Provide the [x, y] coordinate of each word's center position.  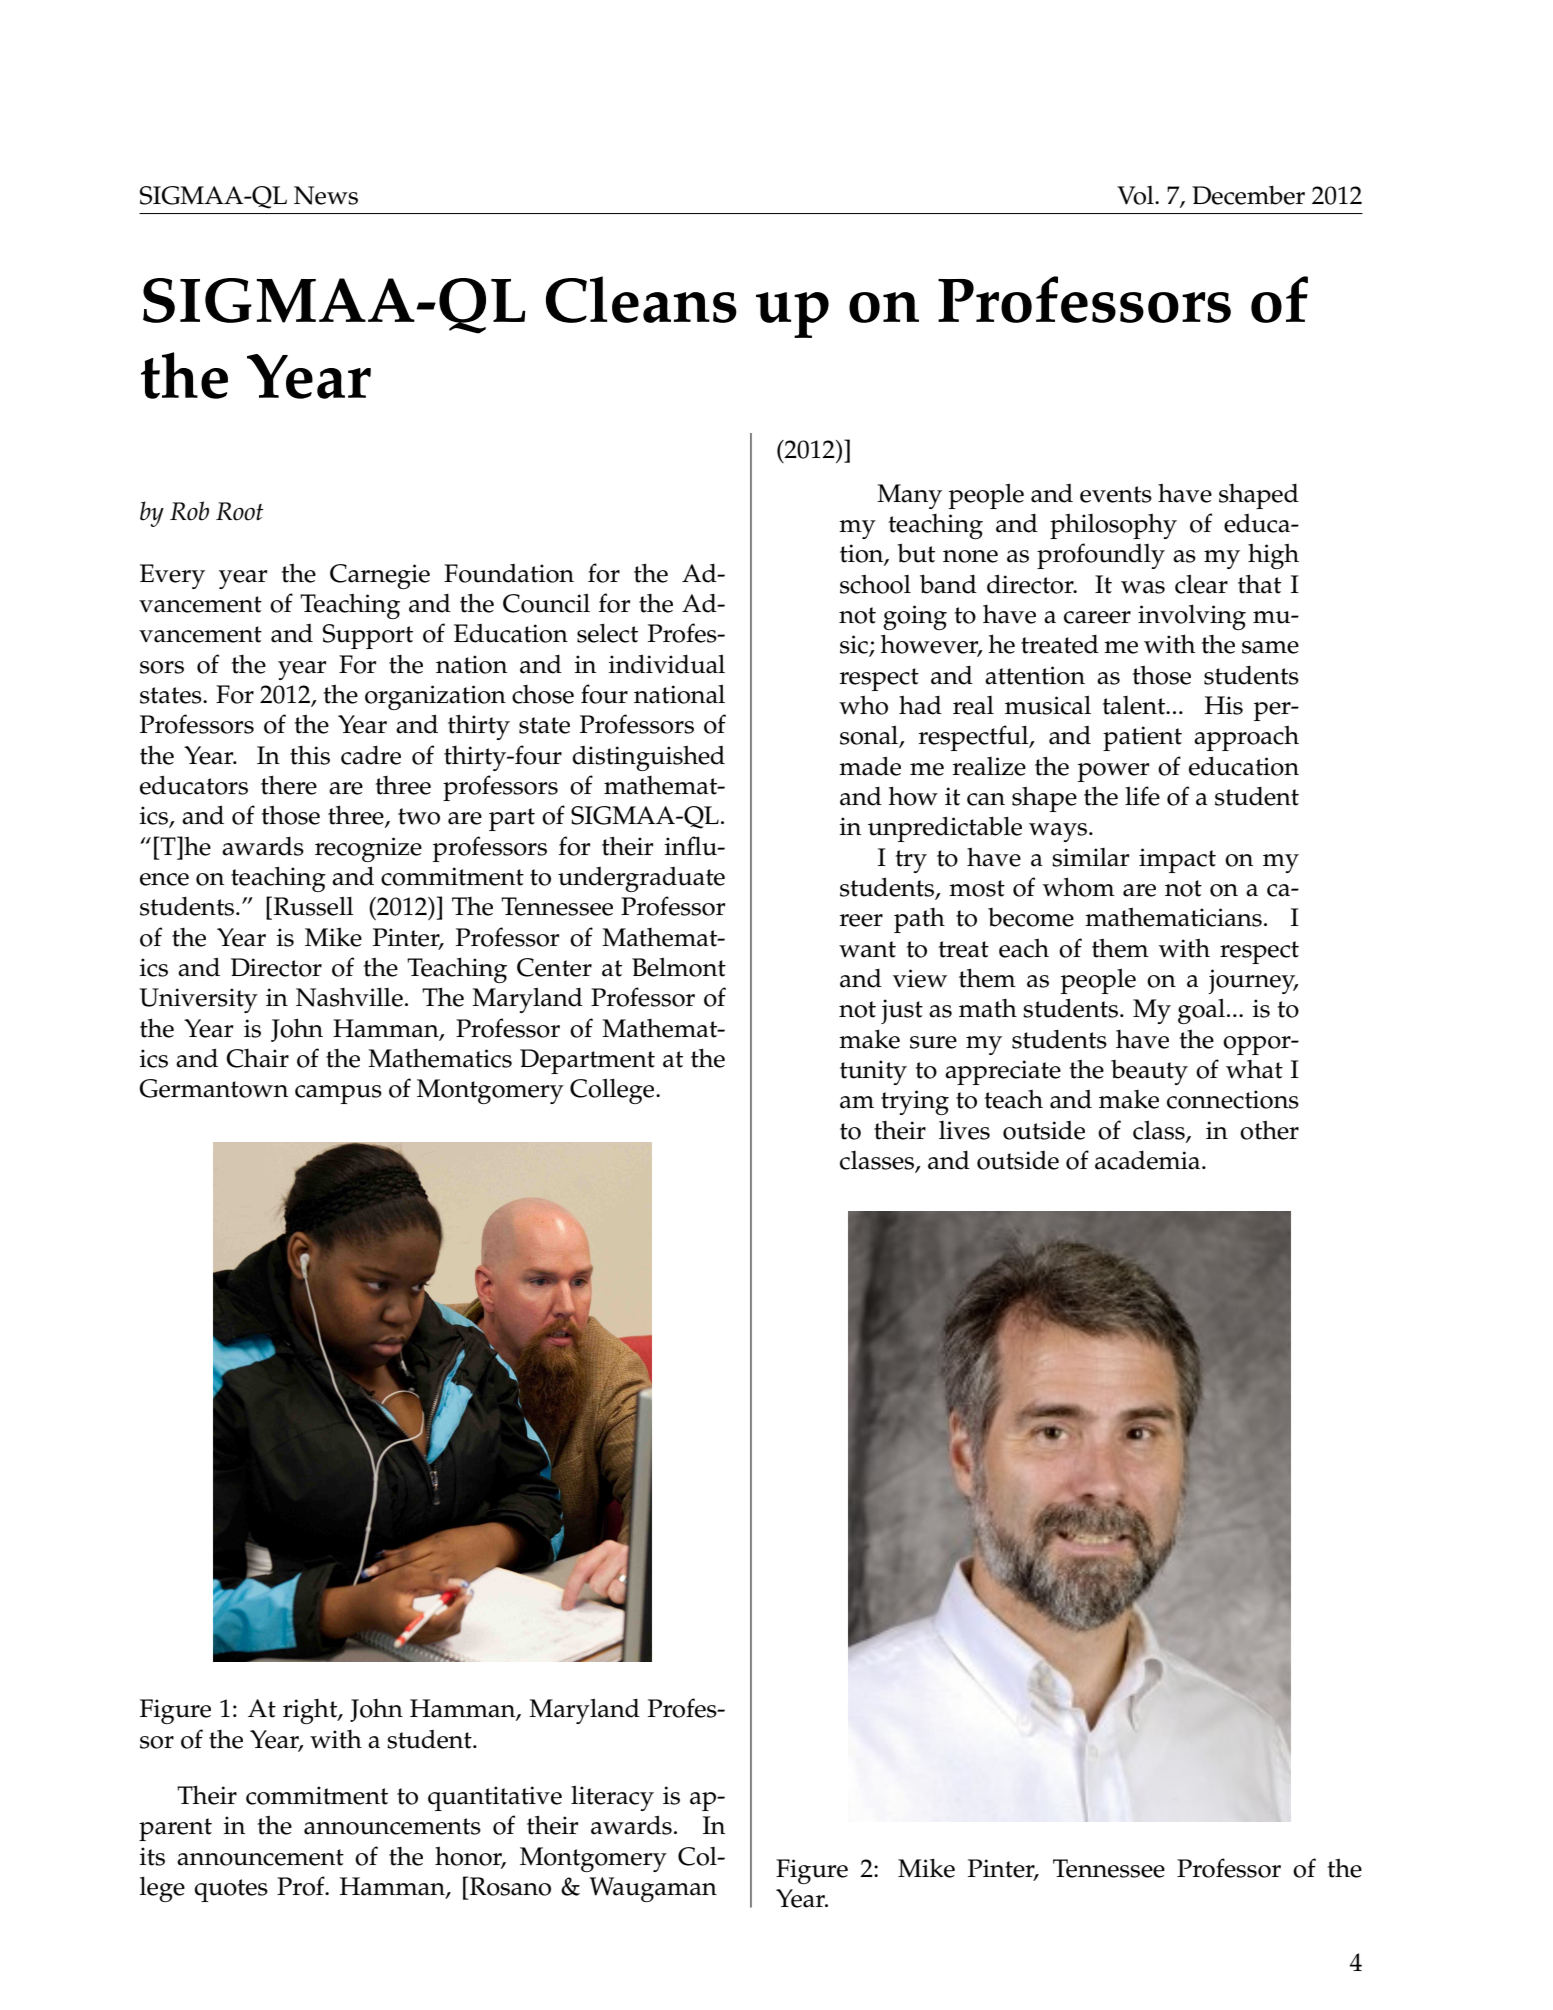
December [1248, 195]
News [326, 195]
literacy [612, 1798]
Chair [257, 1058]
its [152, 1856]
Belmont [679, 967]
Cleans [641, 299]
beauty [1149, 1072]
